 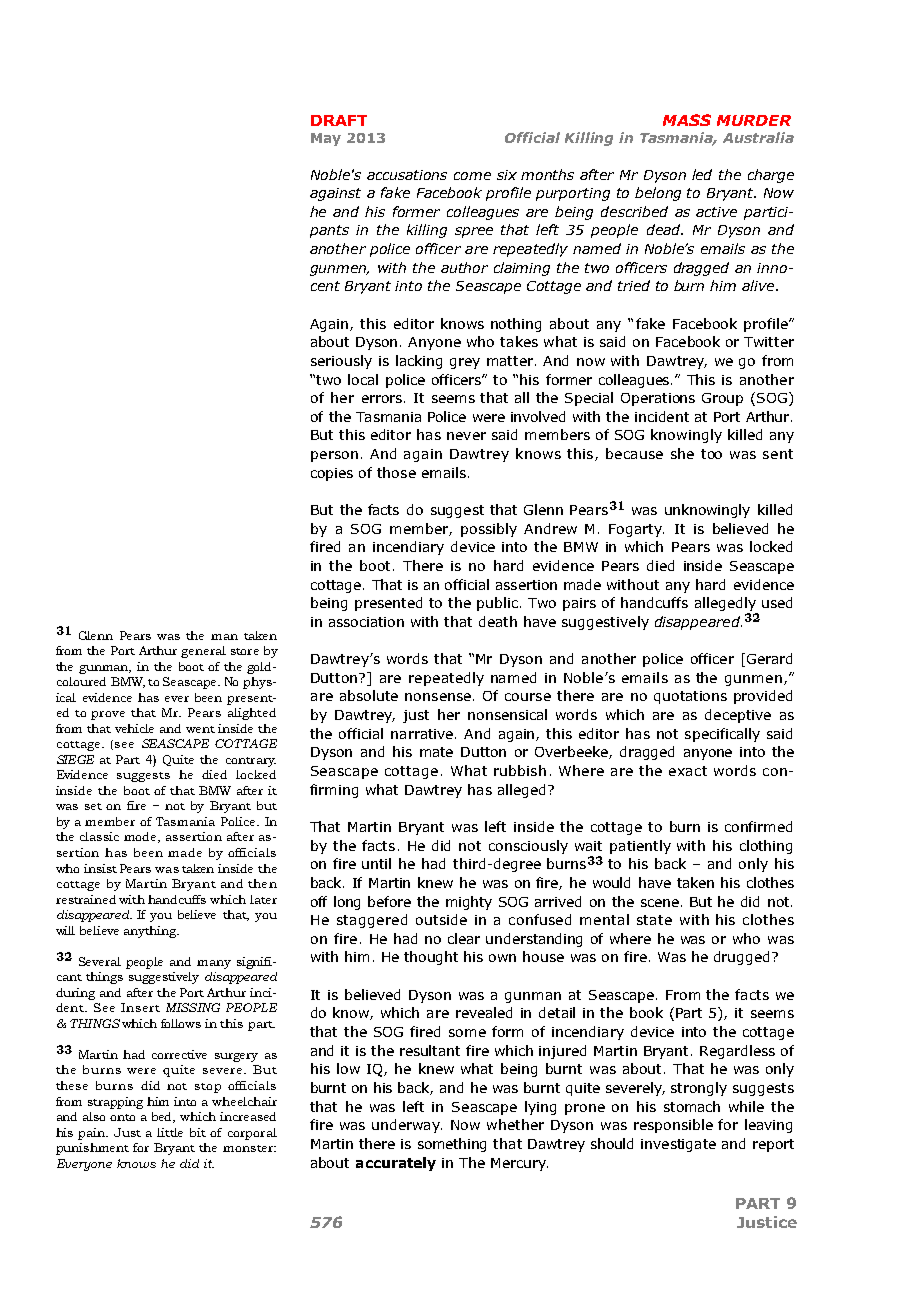 What do you see at coordinates (203, 652) in the screenshot?
I see `general` at bounding box center [203, 652].
